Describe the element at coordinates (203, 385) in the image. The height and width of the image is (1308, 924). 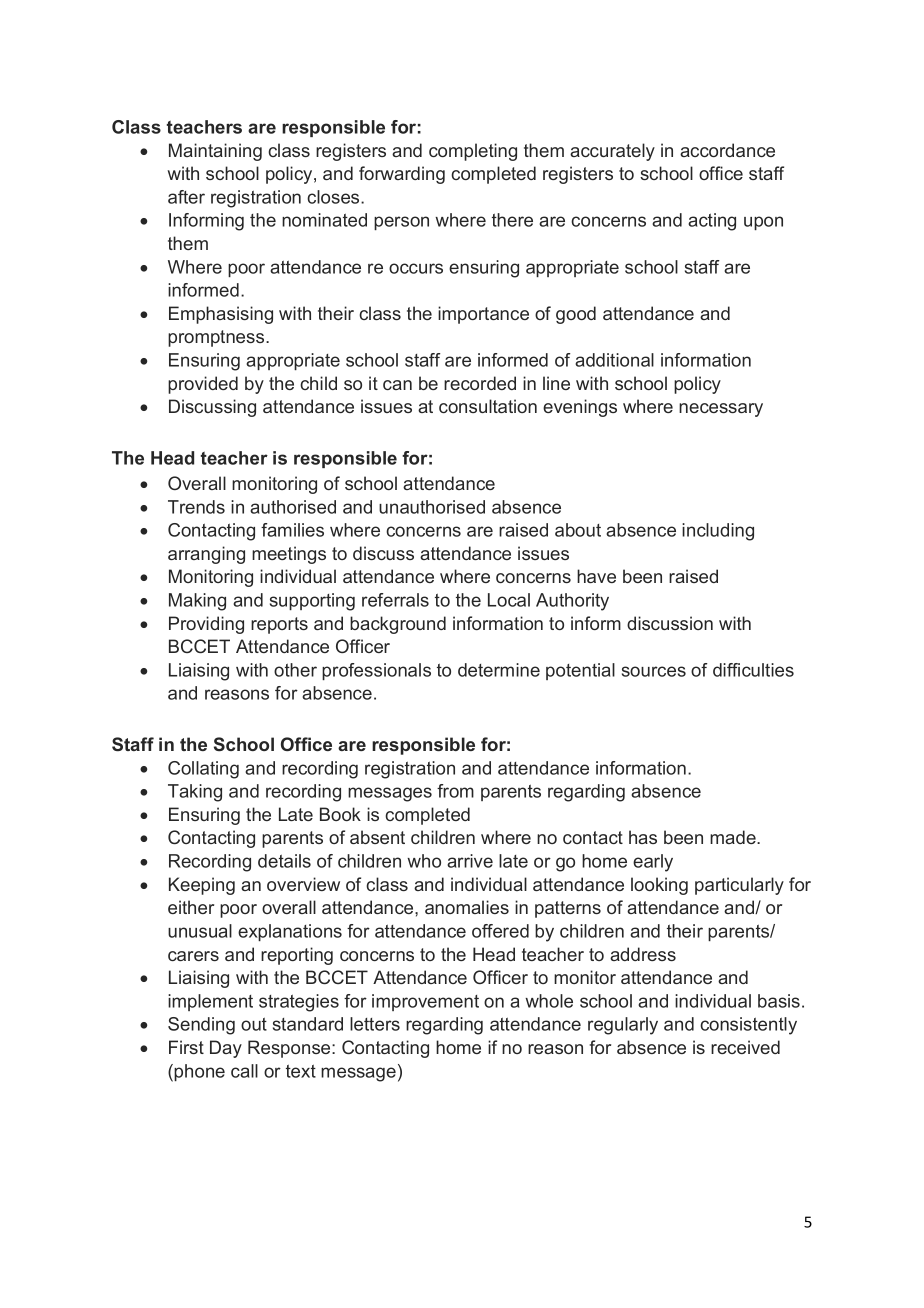
I see `provided` at that location.
